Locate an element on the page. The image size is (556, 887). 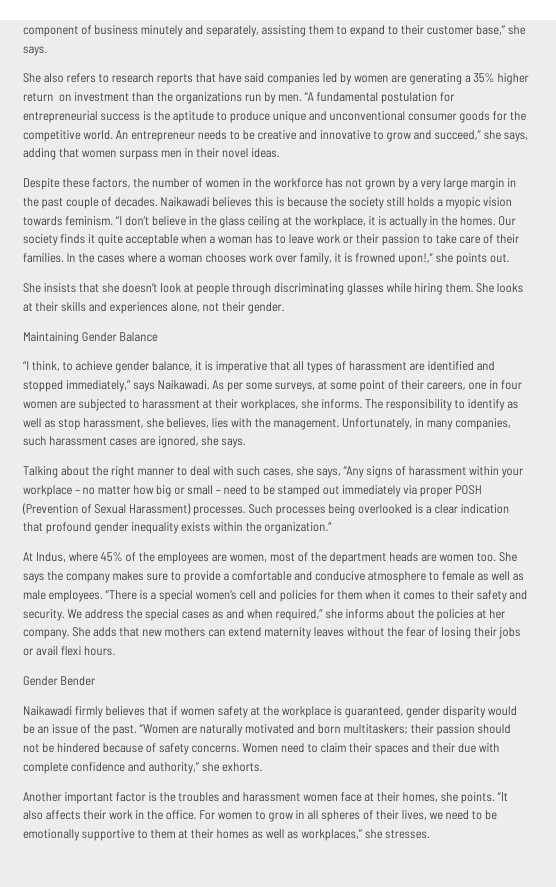
refers is located at coordinates (81, 77).
